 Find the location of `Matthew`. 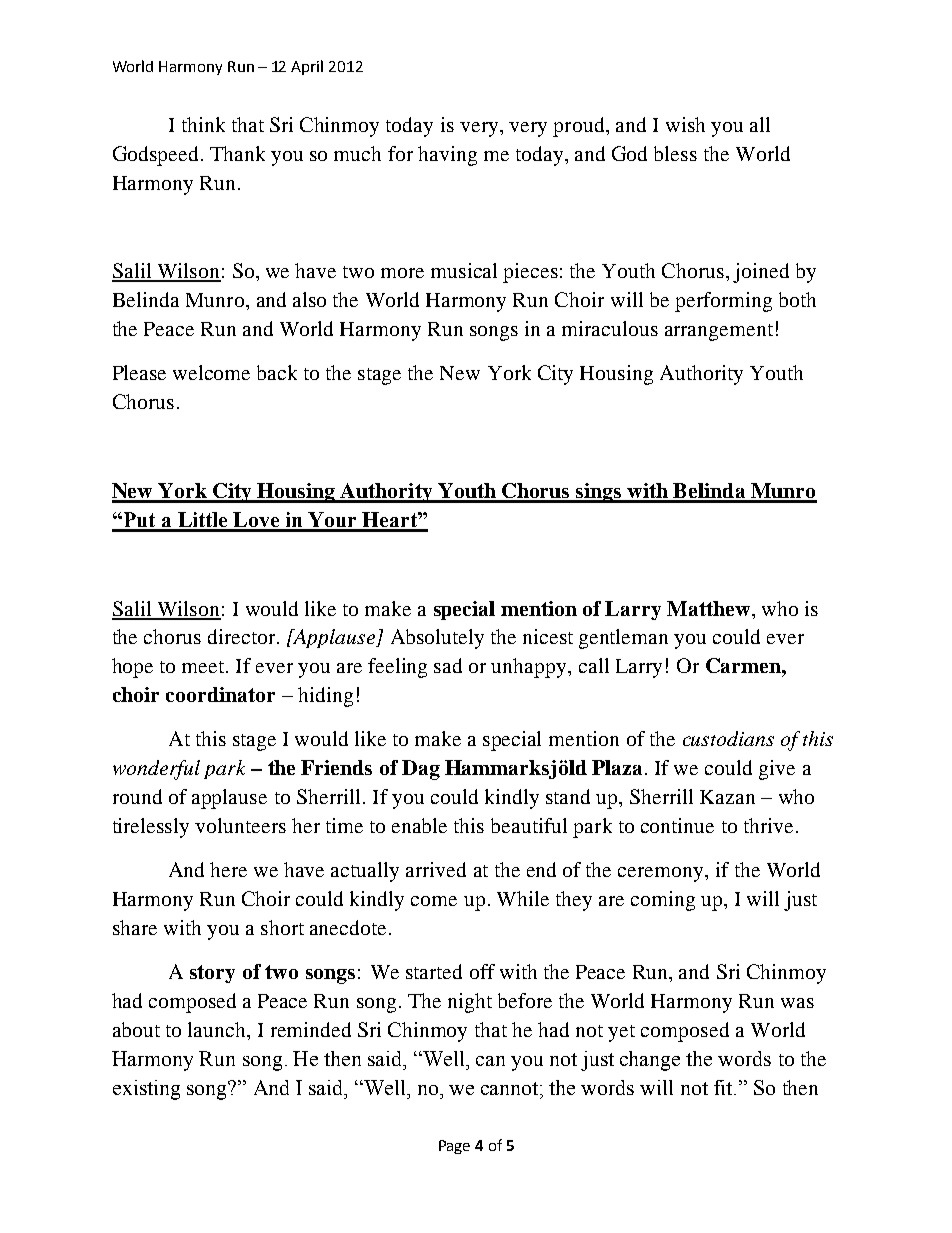

Matthew is located at coordinates (710, 608).
